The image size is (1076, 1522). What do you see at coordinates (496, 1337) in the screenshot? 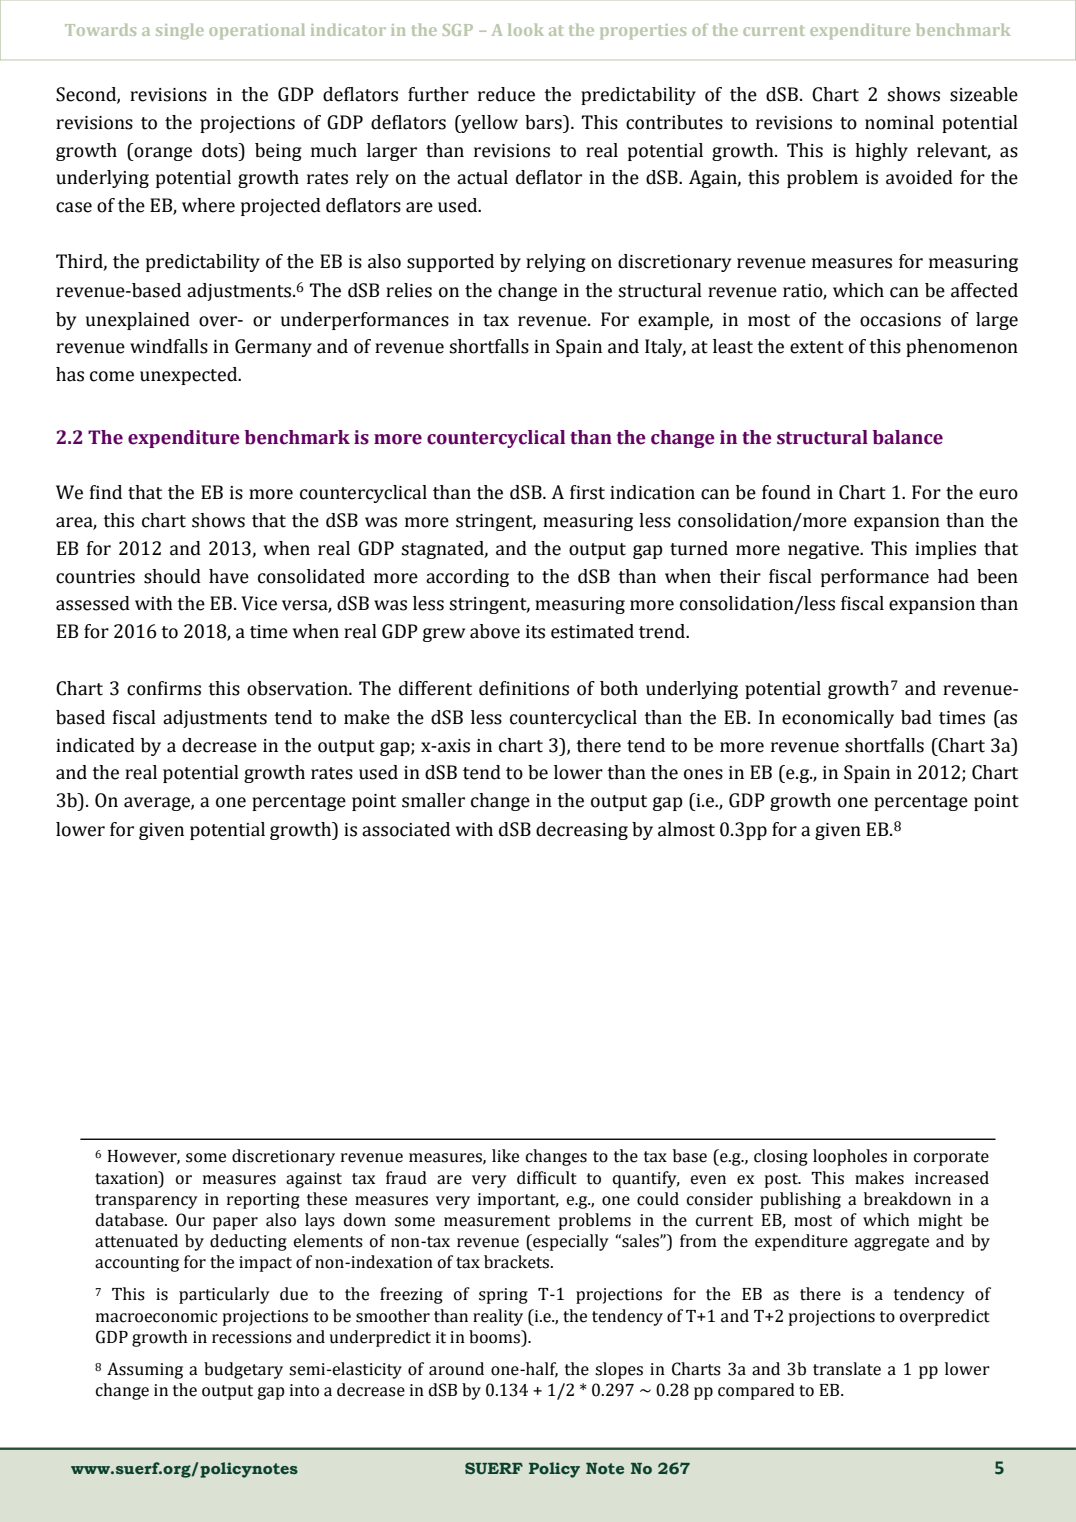
I see `booms` at bounding box center [496, 1337].
